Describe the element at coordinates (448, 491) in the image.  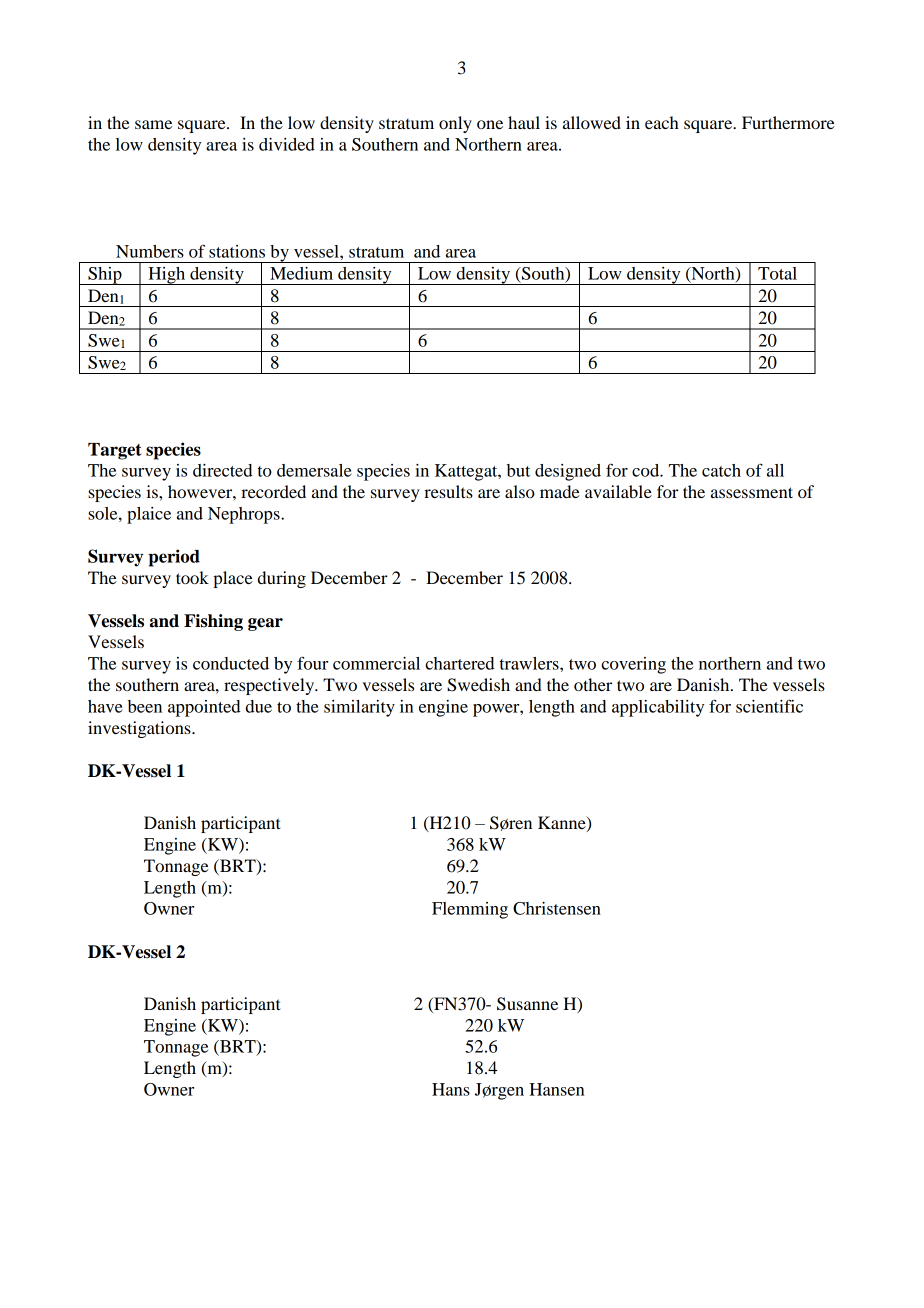
I see `results` at that location.
